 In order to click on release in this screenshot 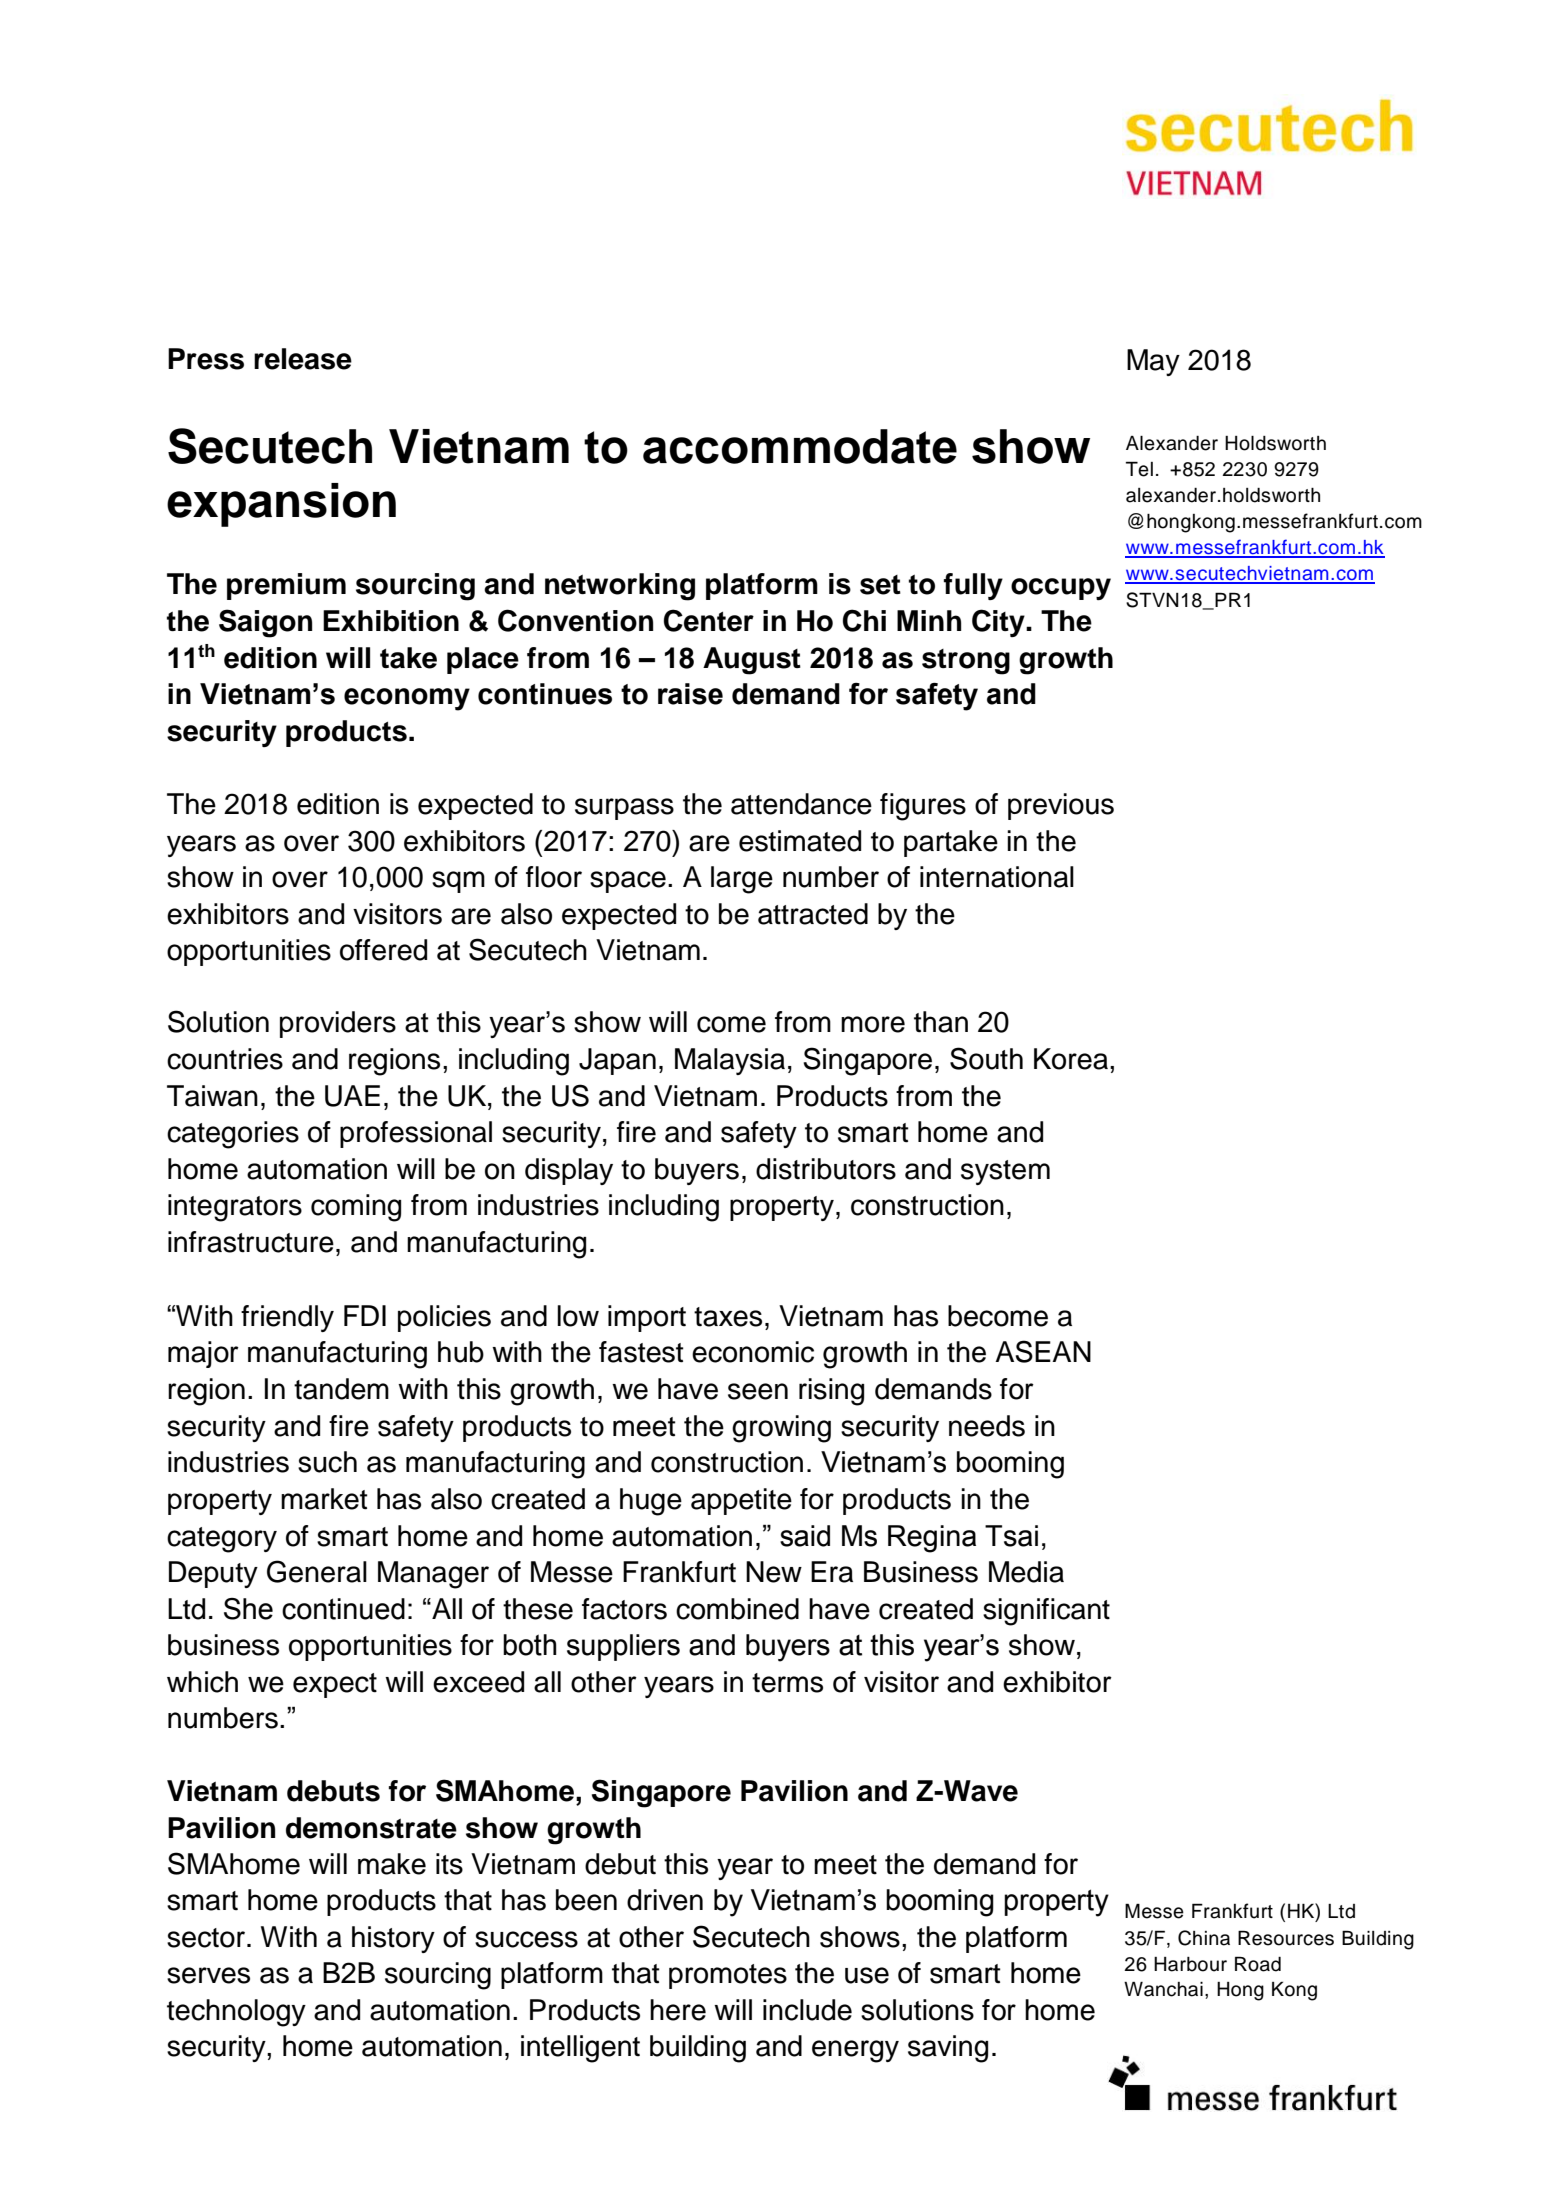, I will do `click(303, 359)`.
